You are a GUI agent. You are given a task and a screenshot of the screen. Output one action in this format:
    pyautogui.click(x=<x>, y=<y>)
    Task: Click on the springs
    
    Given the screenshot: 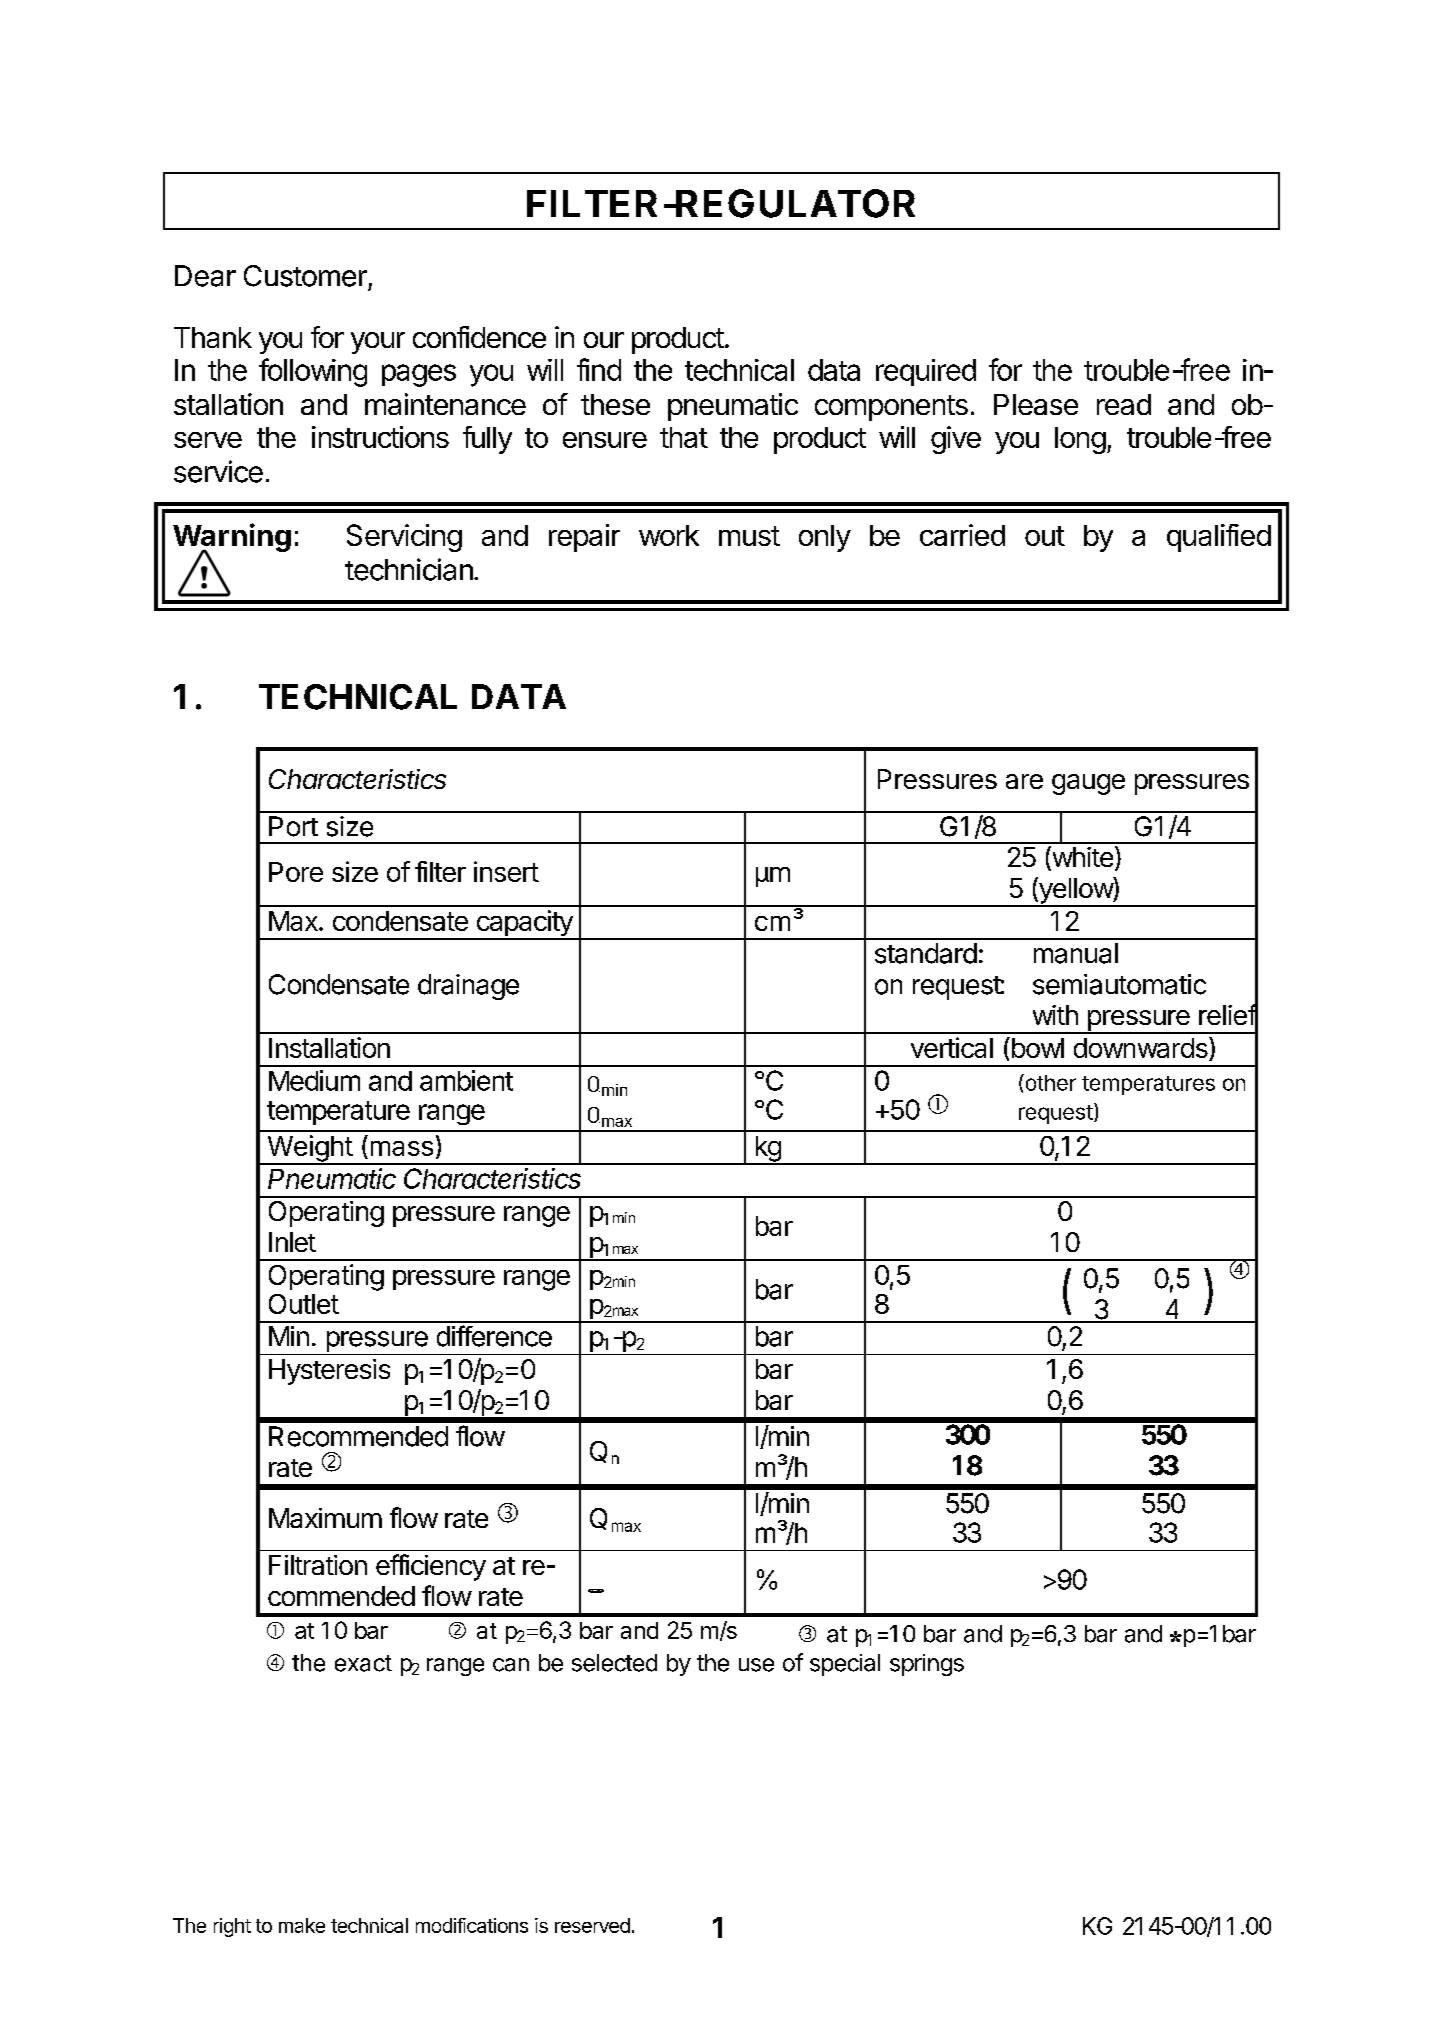 What is the action you would take?
    pyautogui.click(x=927, y=1665)
